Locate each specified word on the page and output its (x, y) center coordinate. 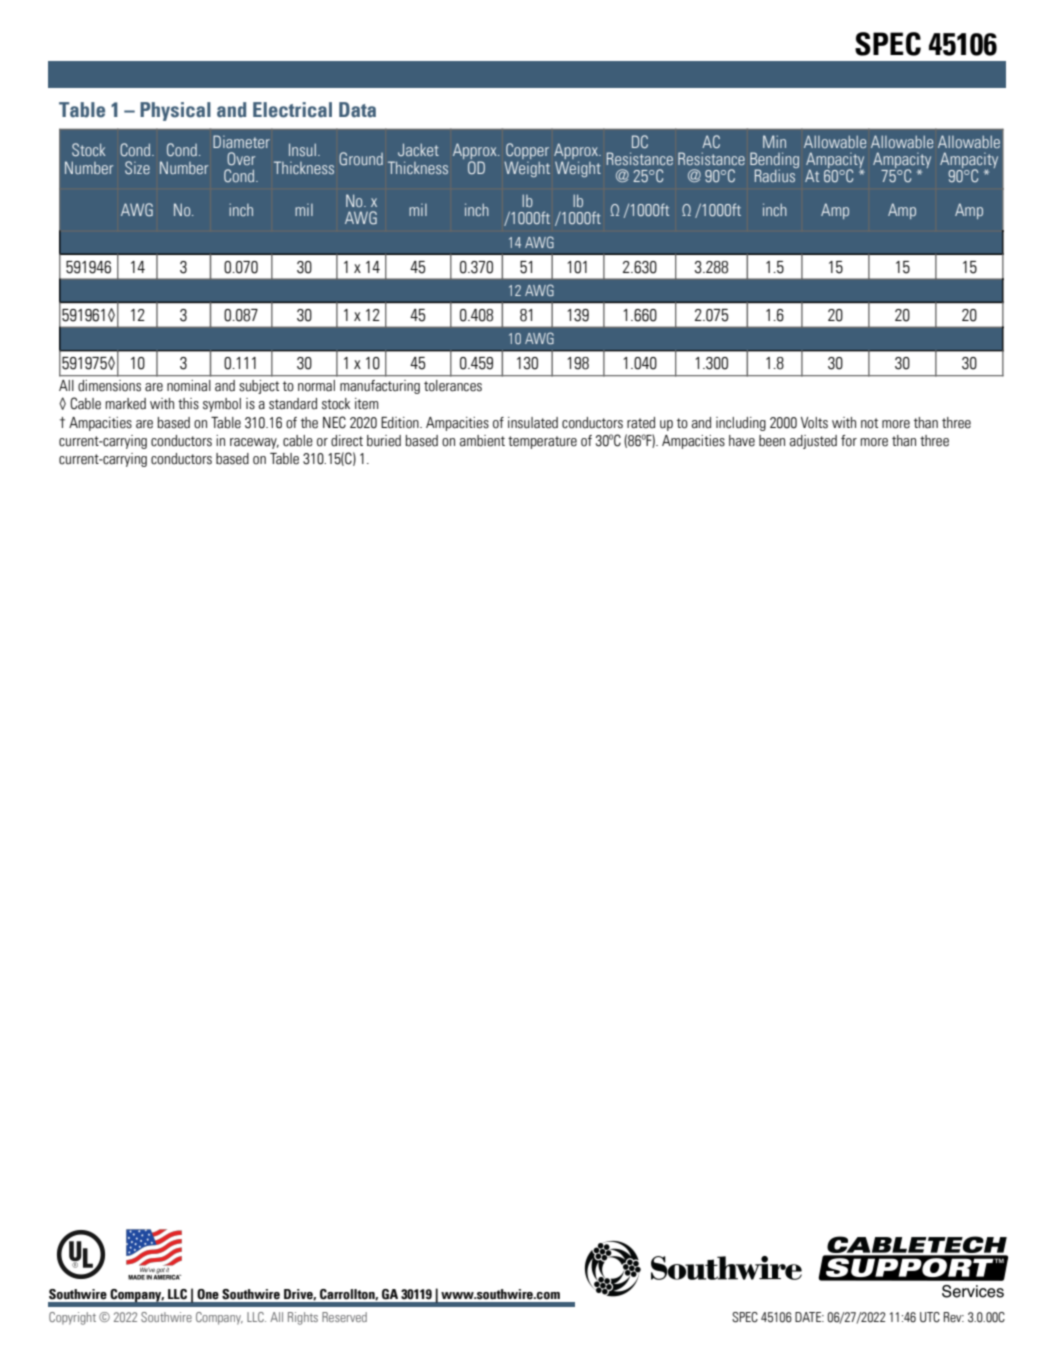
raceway (254, 443)
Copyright (72, 1318)
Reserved (344, 1317)
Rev (954, 1317)
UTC (930, 1317)
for (849, 441)
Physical (175, 111)
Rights (303, 1318)
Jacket (418, 149)
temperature (542, 442)
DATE (809, 1317)
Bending (774, 161)
